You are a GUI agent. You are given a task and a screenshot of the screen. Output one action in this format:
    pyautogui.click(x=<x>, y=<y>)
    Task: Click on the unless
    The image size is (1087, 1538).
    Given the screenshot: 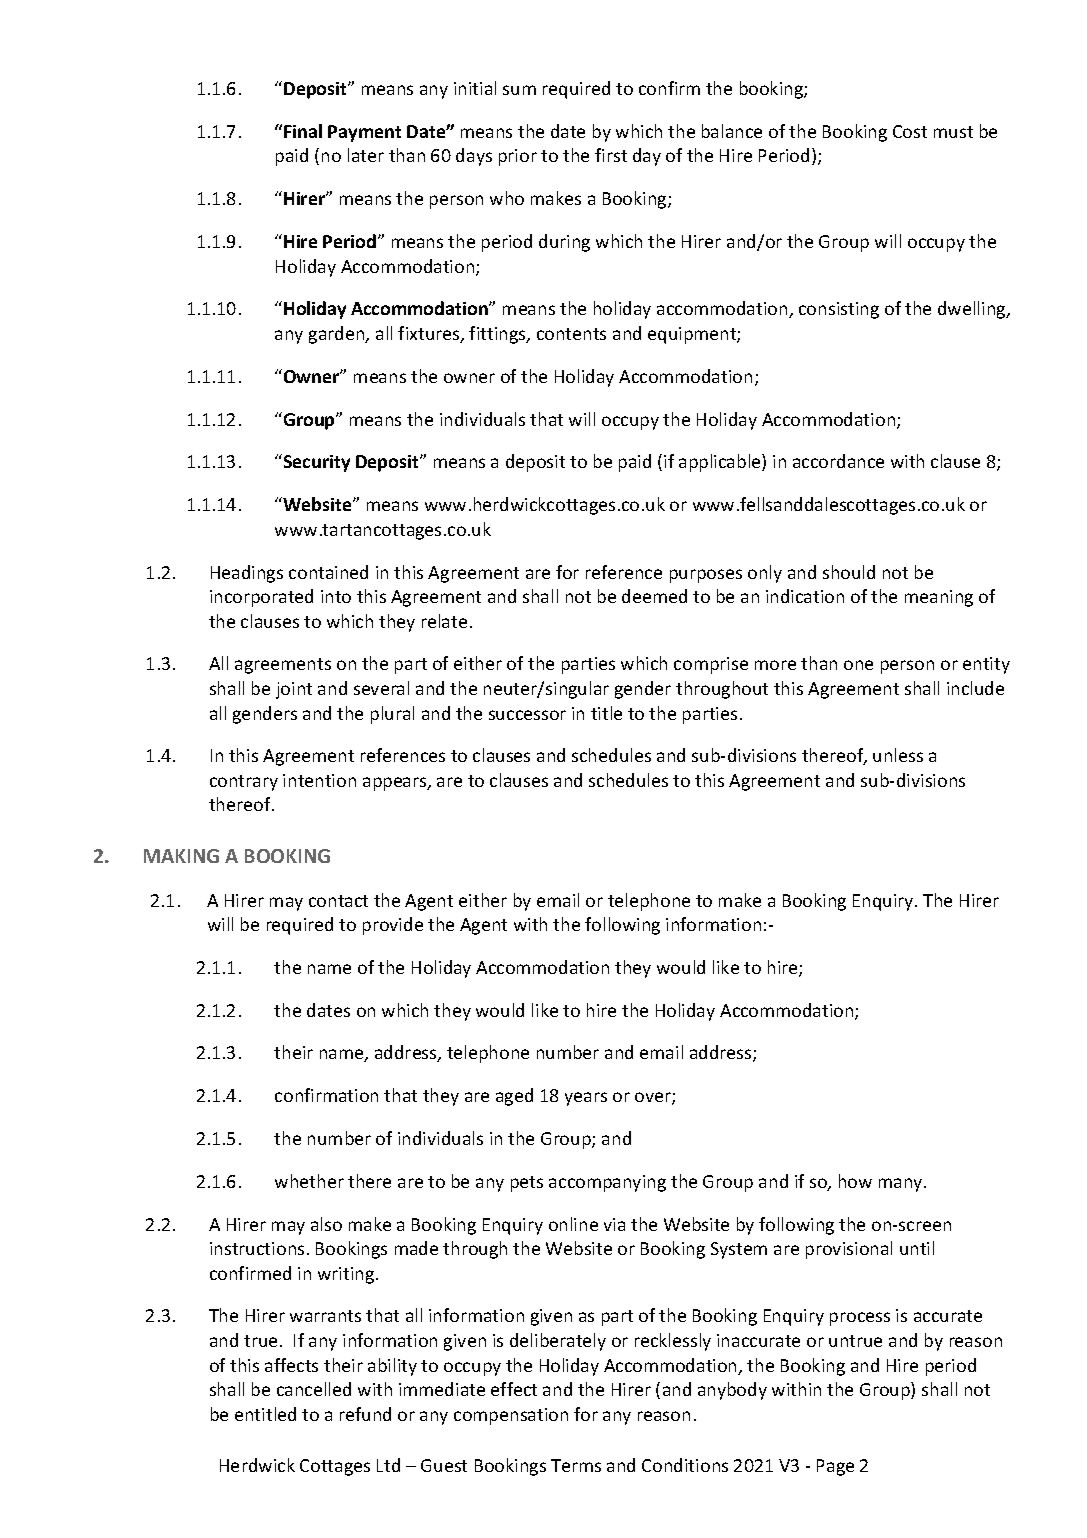 What is the action you would take?
    pyautogui.click(x=898, y=755)
